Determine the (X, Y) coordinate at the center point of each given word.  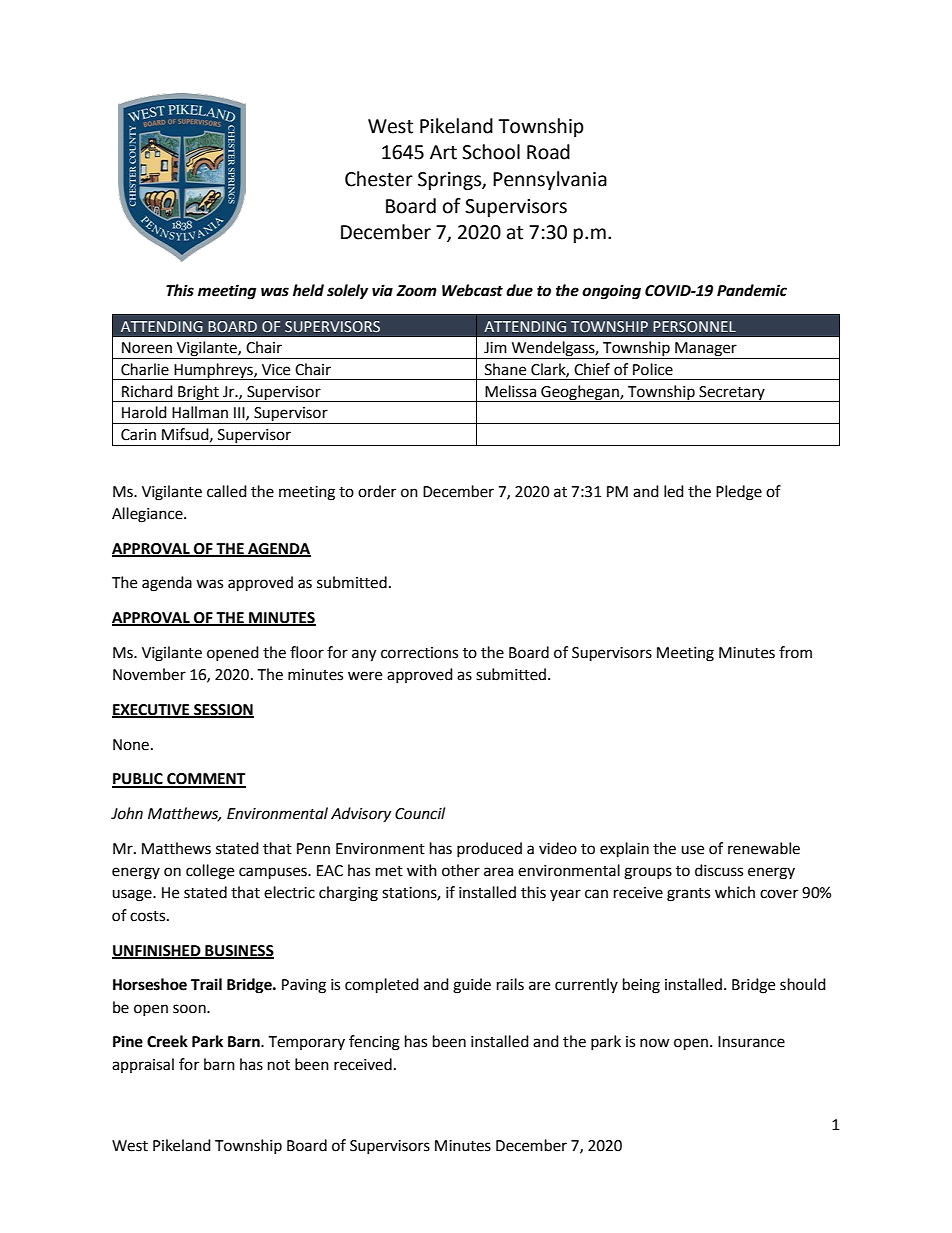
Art (443, 152)
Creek (167, 1041)
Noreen (147, 348)
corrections (419, 653)
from (795, 652)
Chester (379, 179)
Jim (495, 348)
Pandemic (752, 290)
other (461, 870)
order (377, 491)
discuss (719, 870)
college (210, 872)
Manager (706, 350)
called (227, 491)
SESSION (223, 711)
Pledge (739, 493)
